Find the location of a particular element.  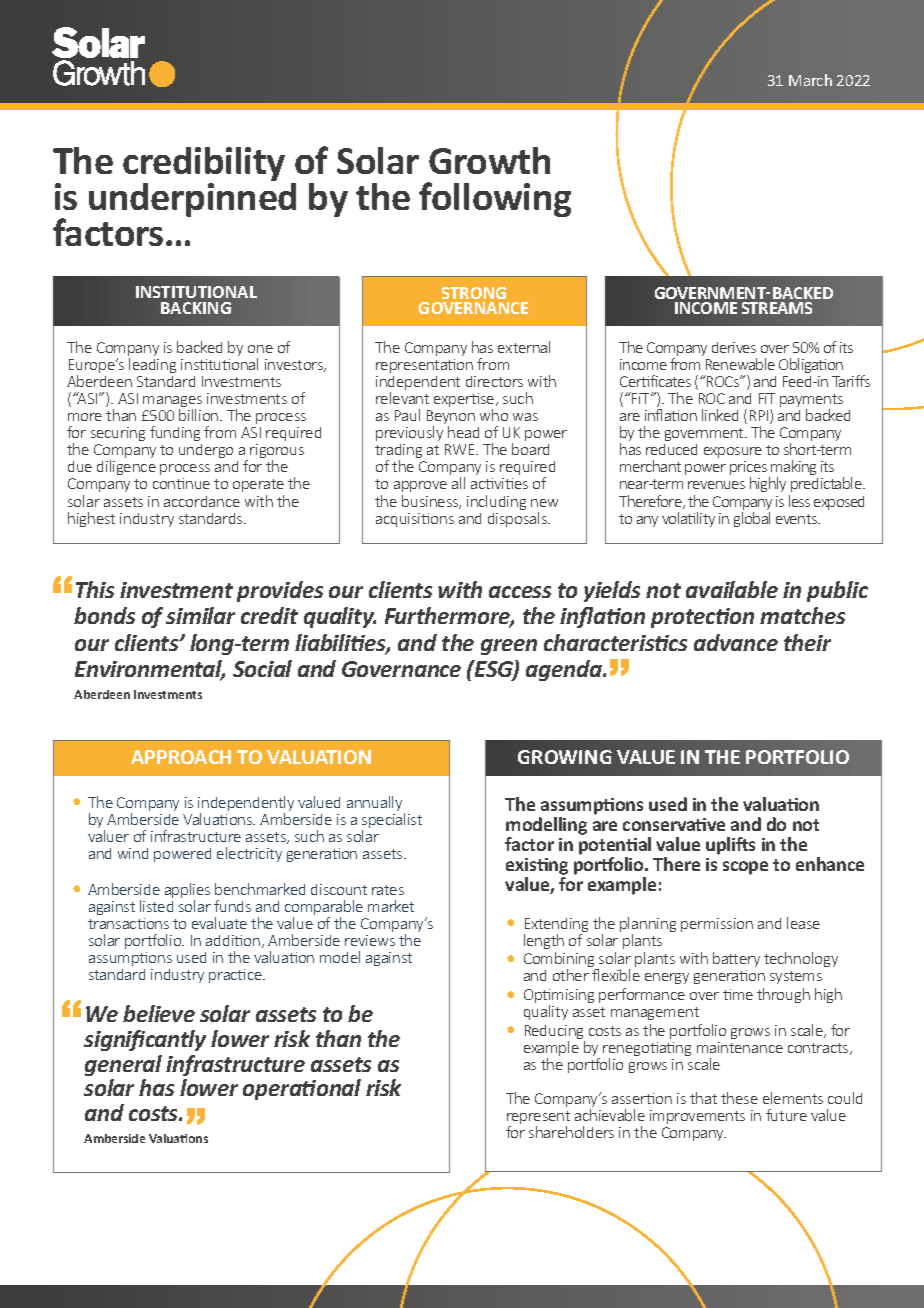

shareholders is located at coordinates (571, 1132).
